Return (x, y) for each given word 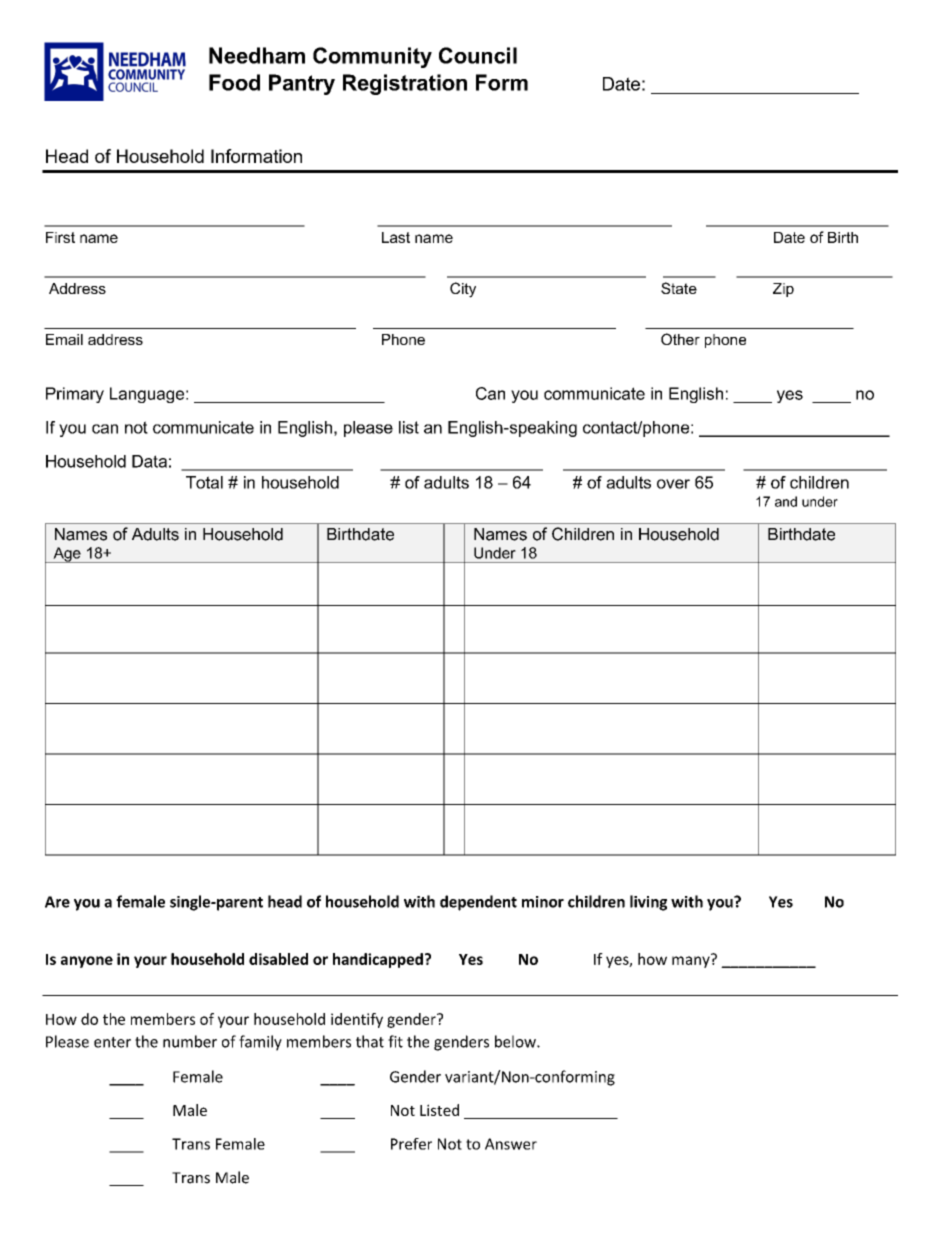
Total (204, 482)
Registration (405, 84)
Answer (511, 1144)
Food (234, 82)
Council (478, 55)
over (673, 484)
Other (680, 339)
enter (112, 1042)
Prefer (411, 1144)
